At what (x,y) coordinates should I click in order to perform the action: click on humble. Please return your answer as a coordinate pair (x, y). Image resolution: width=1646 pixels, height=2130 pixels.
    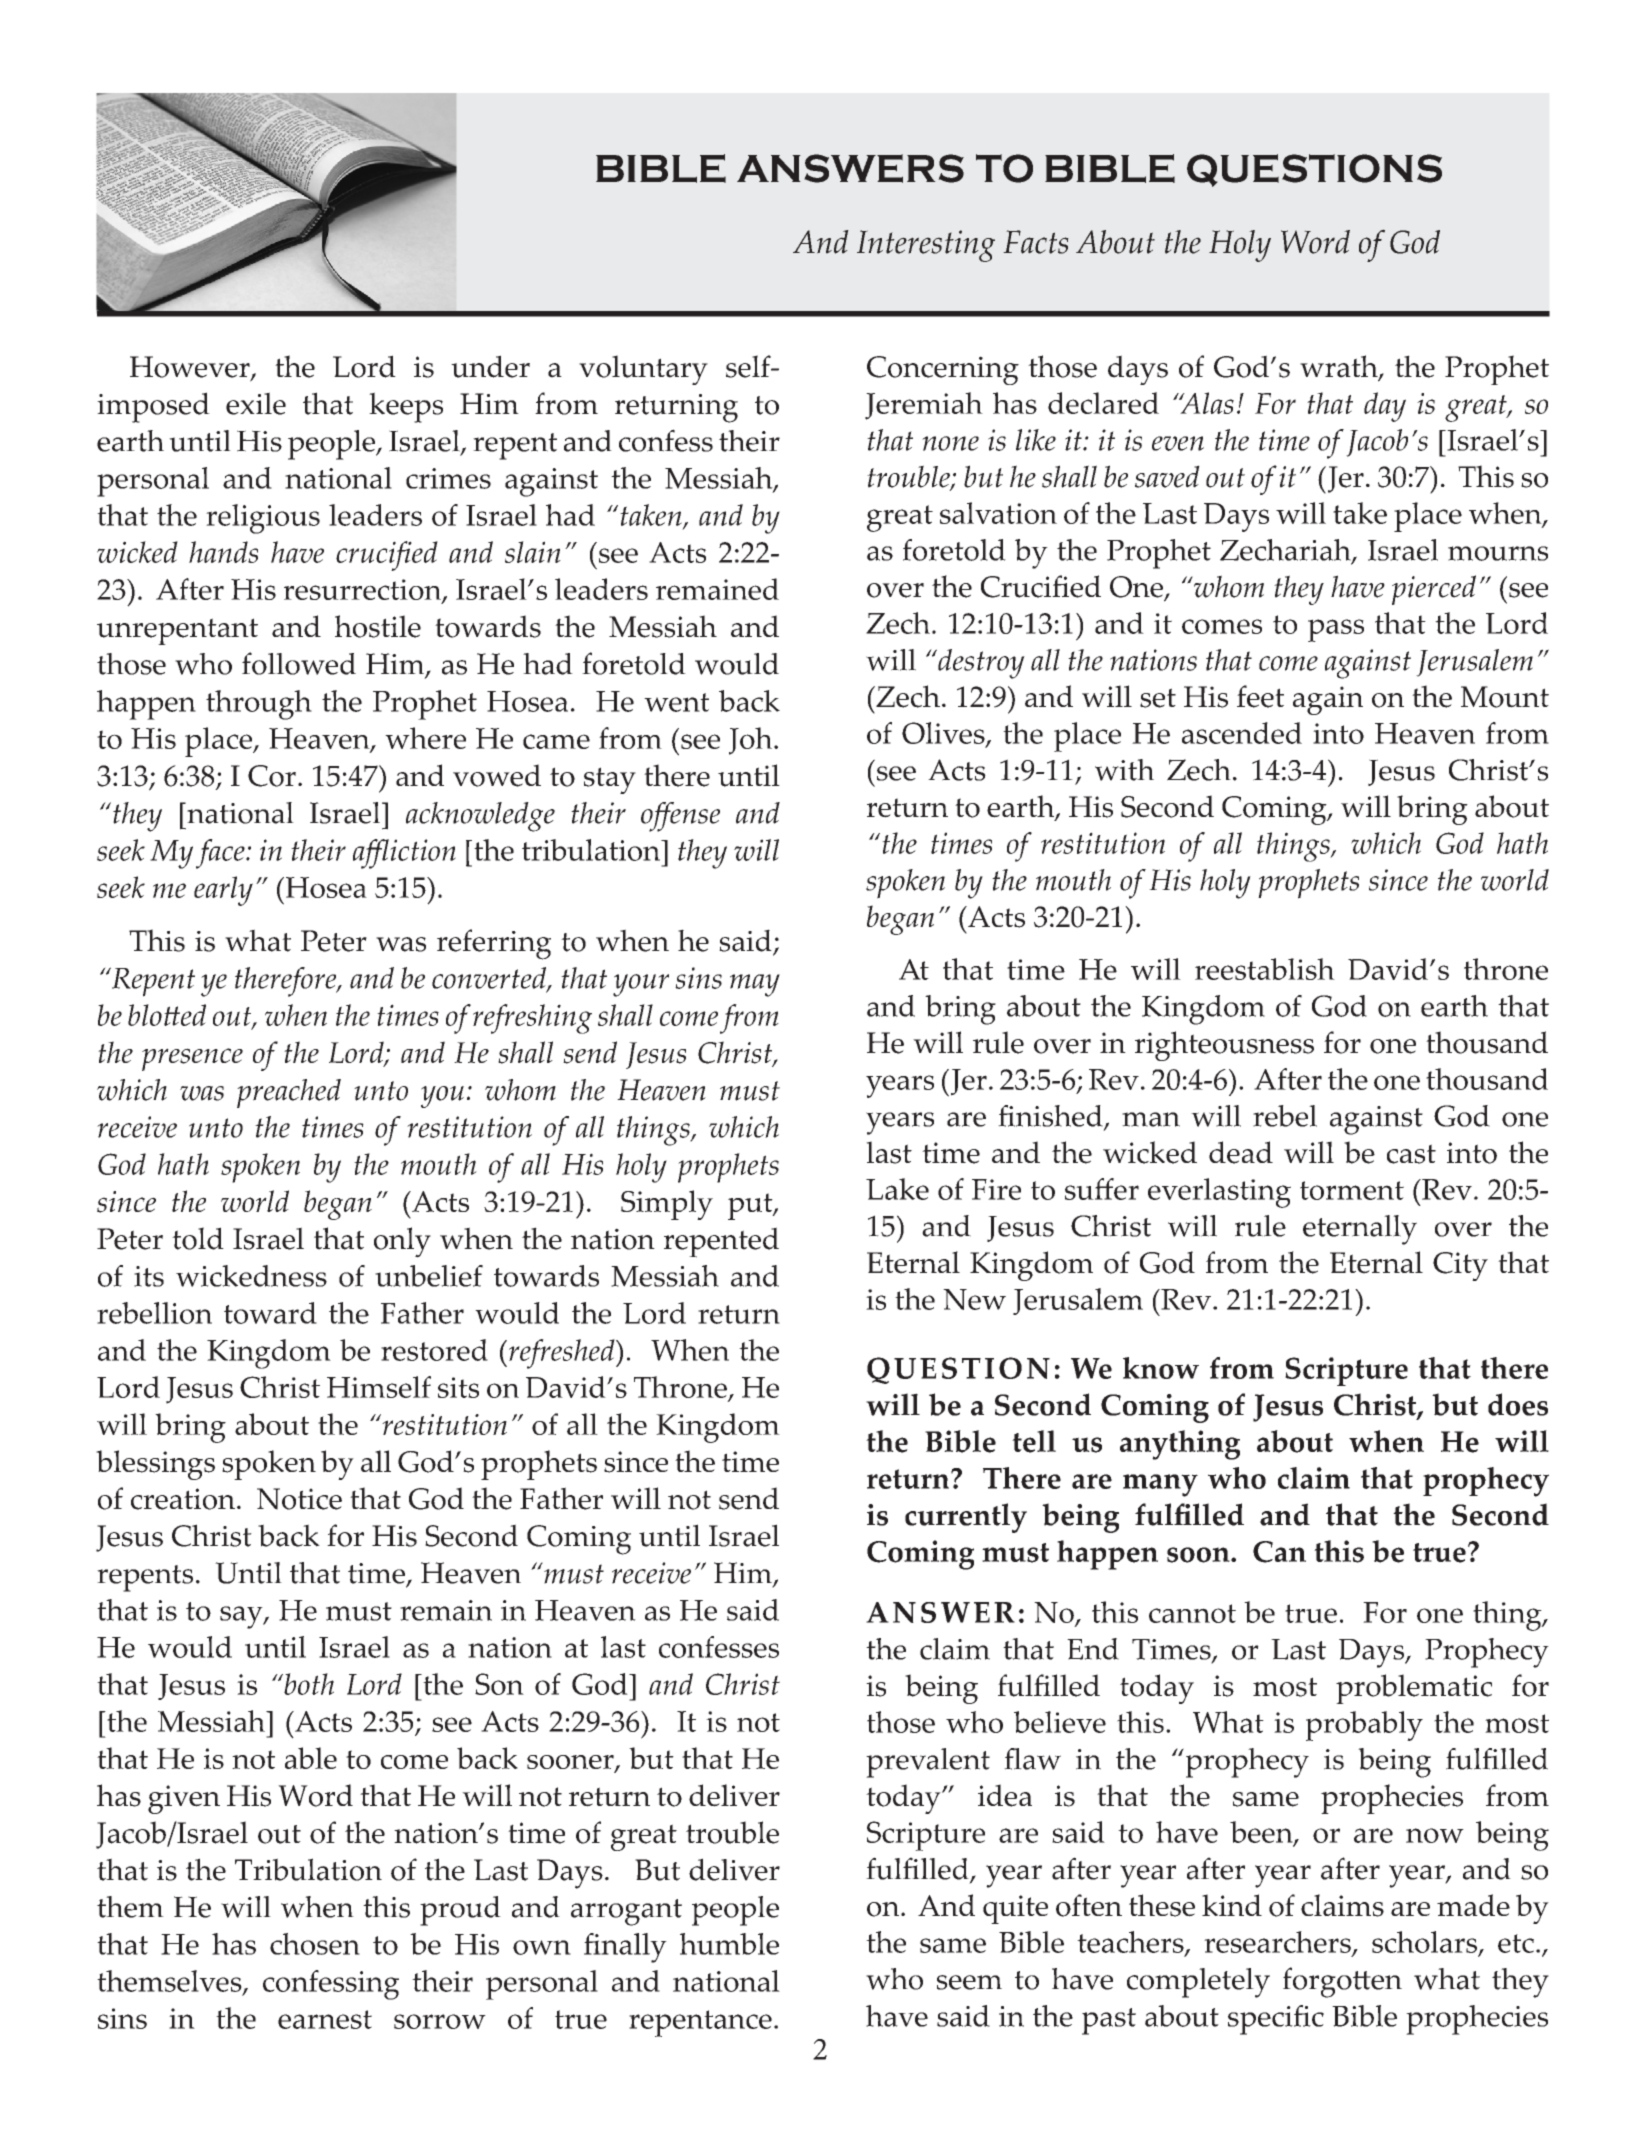
    Looking at the image, I should click on (729, 1944).
